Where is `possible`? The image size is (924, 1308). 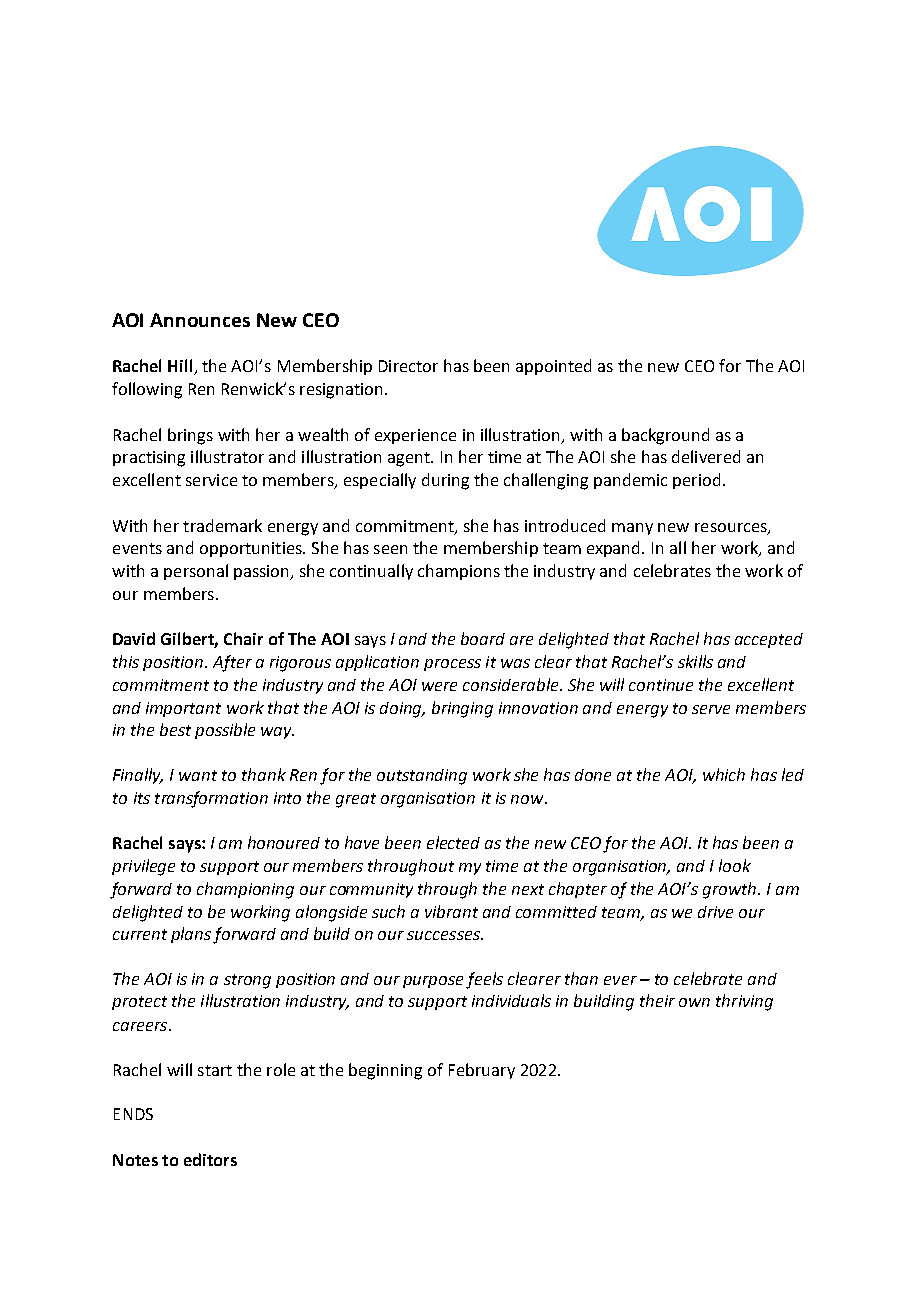 possible is located at coordinates (225, 731).
